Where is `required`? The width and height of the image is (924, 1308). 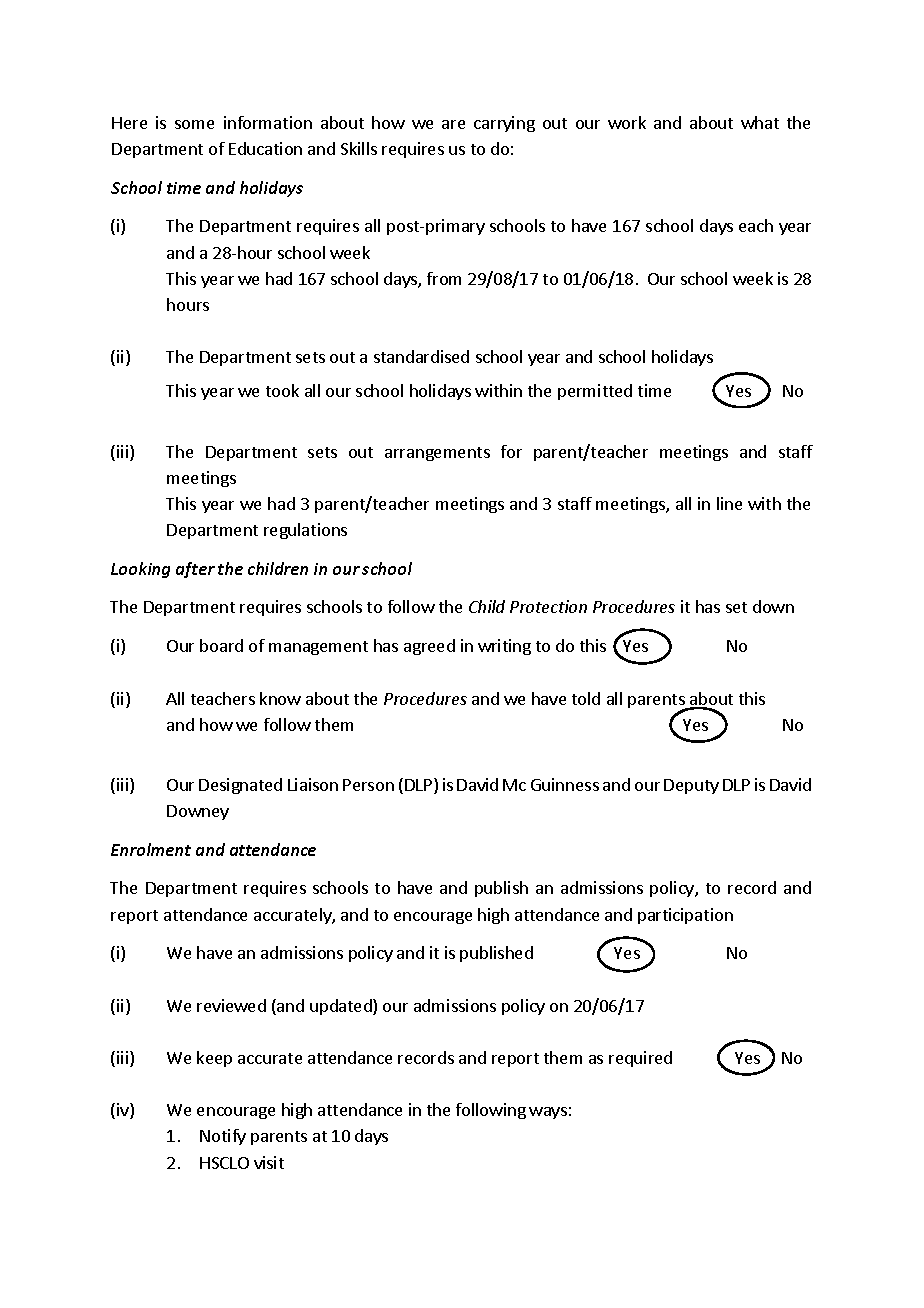 required is located at coordinates (640, 1059).
